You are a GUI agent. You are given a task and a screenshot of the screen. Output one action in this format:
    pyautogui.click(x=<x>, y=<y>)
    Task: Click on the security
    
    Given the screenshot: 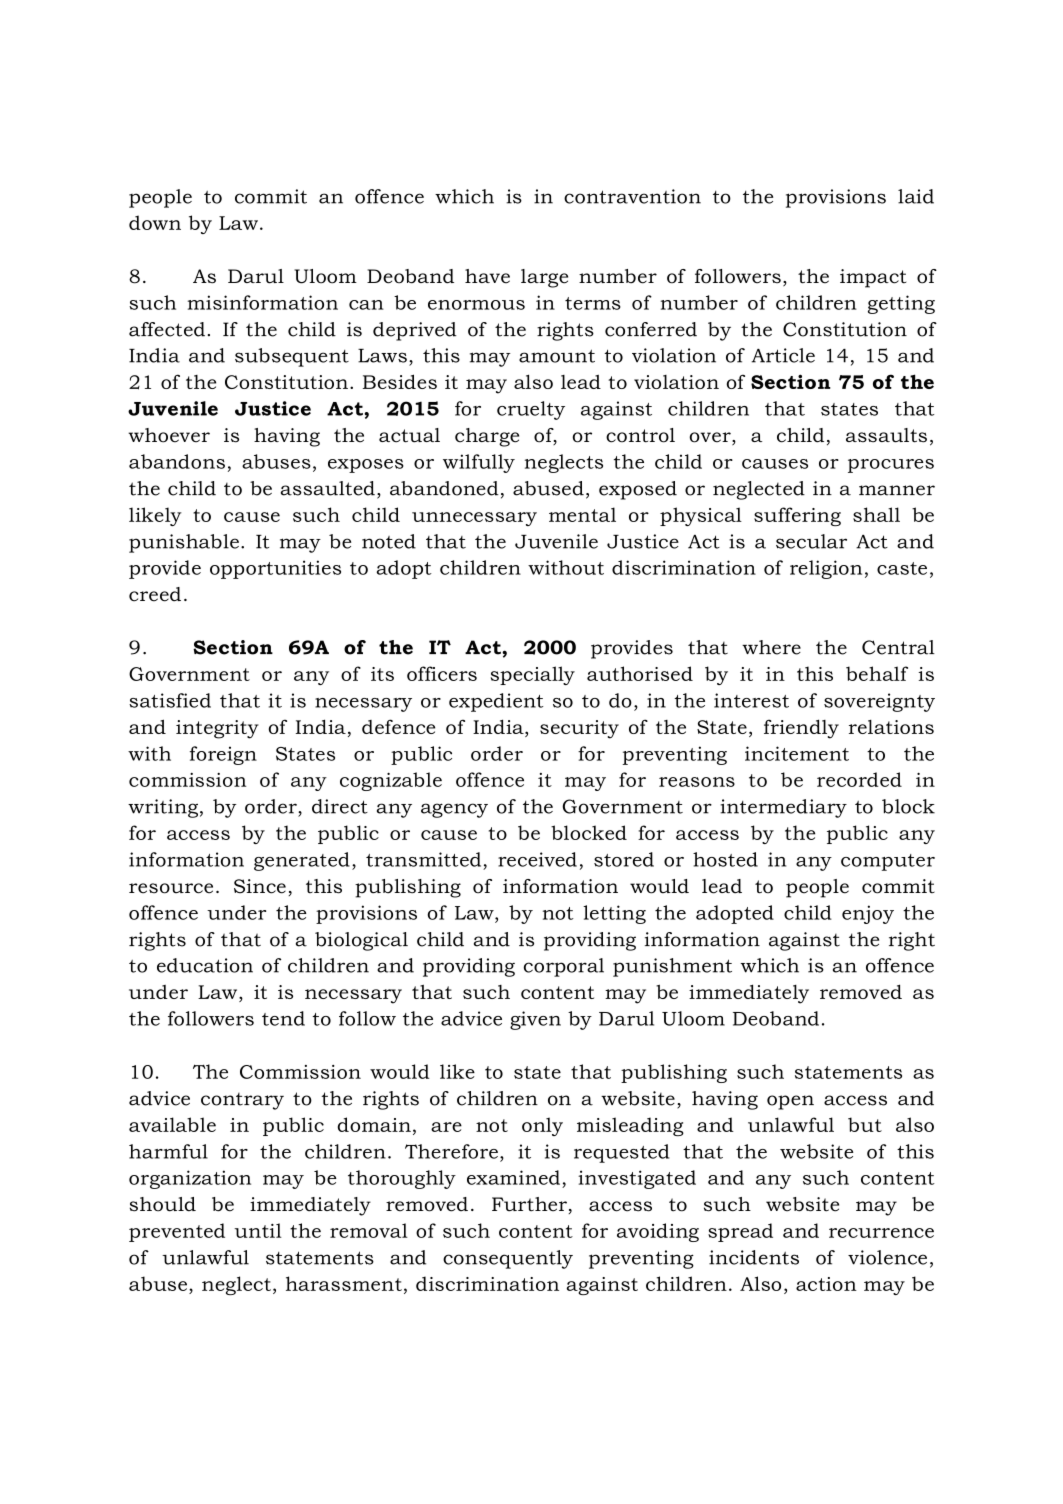 What is the action you would take?
    pyautogui.click(x=579, y=729)
